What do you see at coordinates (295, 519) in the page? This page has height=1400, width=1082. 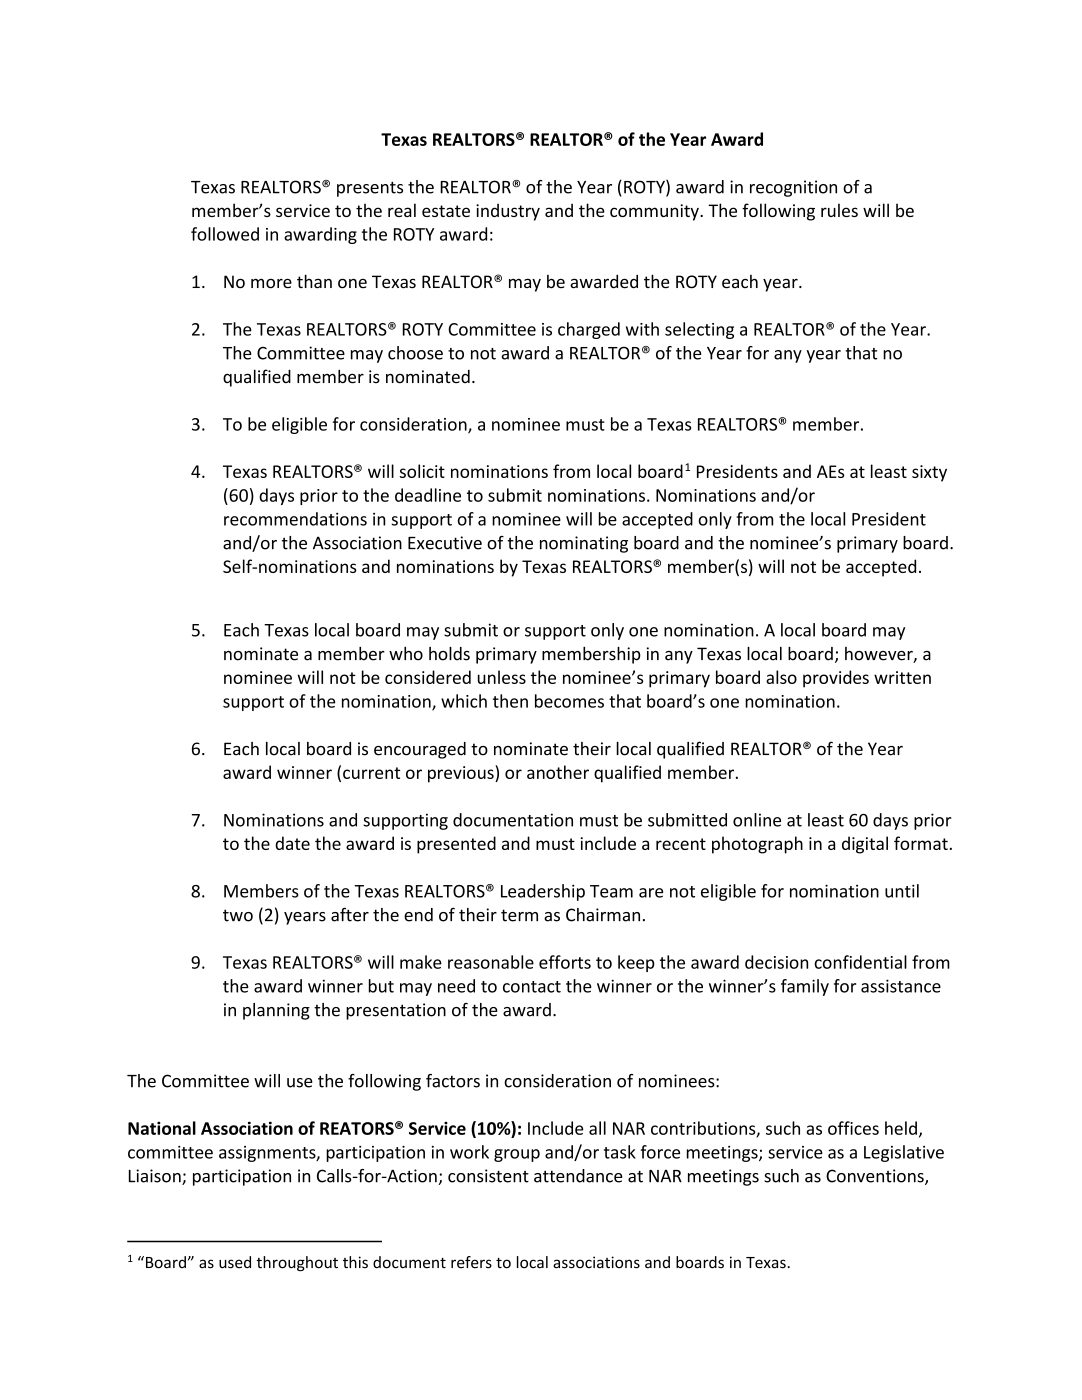 I see `recommendations` at bounding box center [295, 519].
